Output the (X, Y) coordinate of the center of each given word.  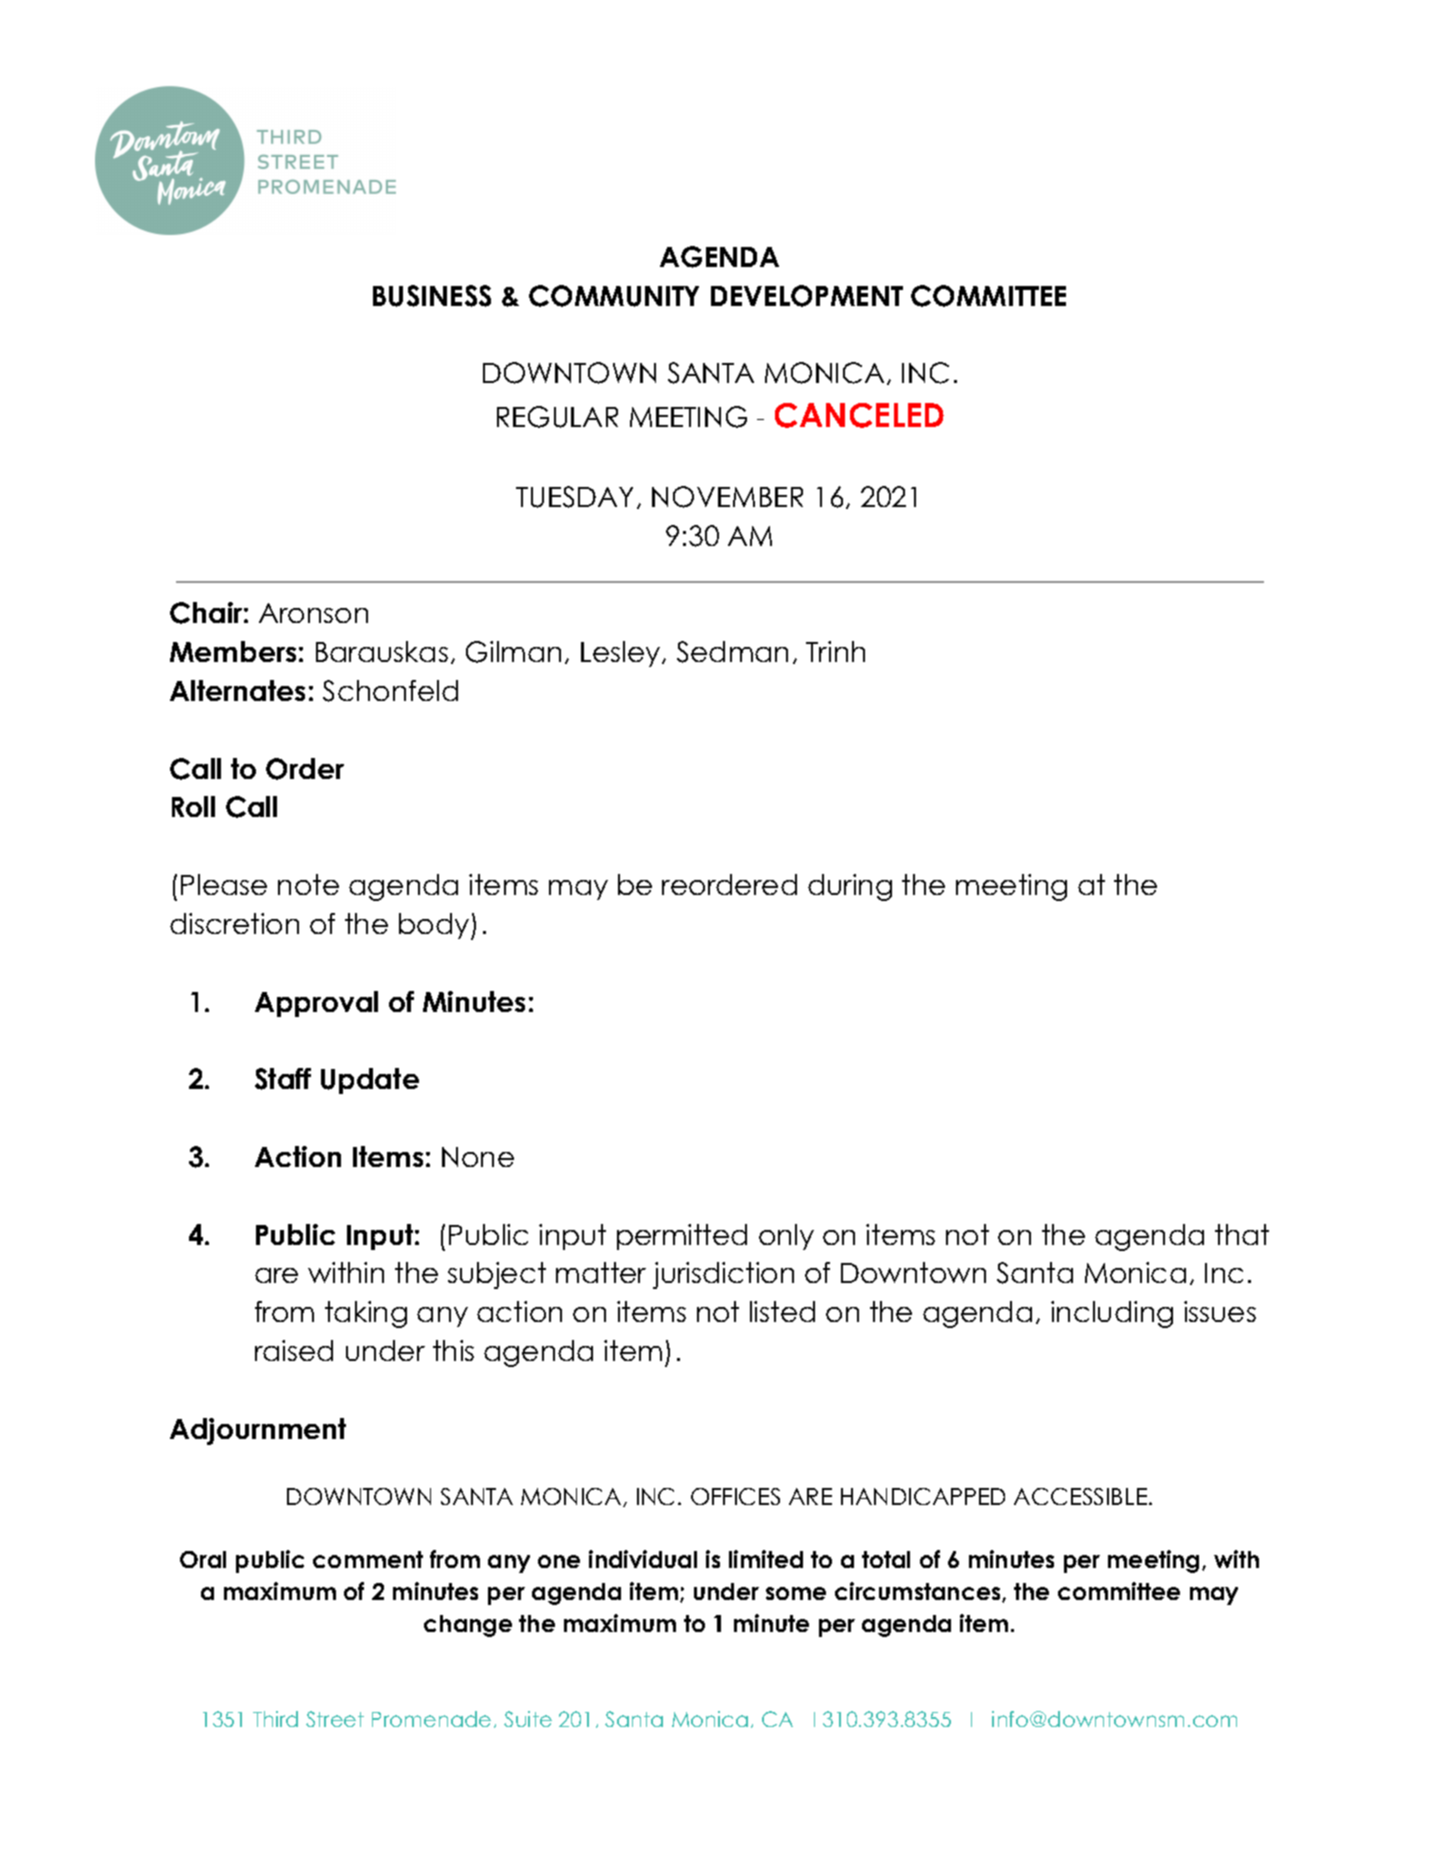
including (1112, 1314)
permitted (682, 1237)
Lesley (622, 654)
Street (335, 1719)
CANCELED (859, 415)
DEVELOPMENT (807, 296)
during (850, 887)
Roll (193, 806)
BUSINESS (432, 296)
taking (366, 1314)
